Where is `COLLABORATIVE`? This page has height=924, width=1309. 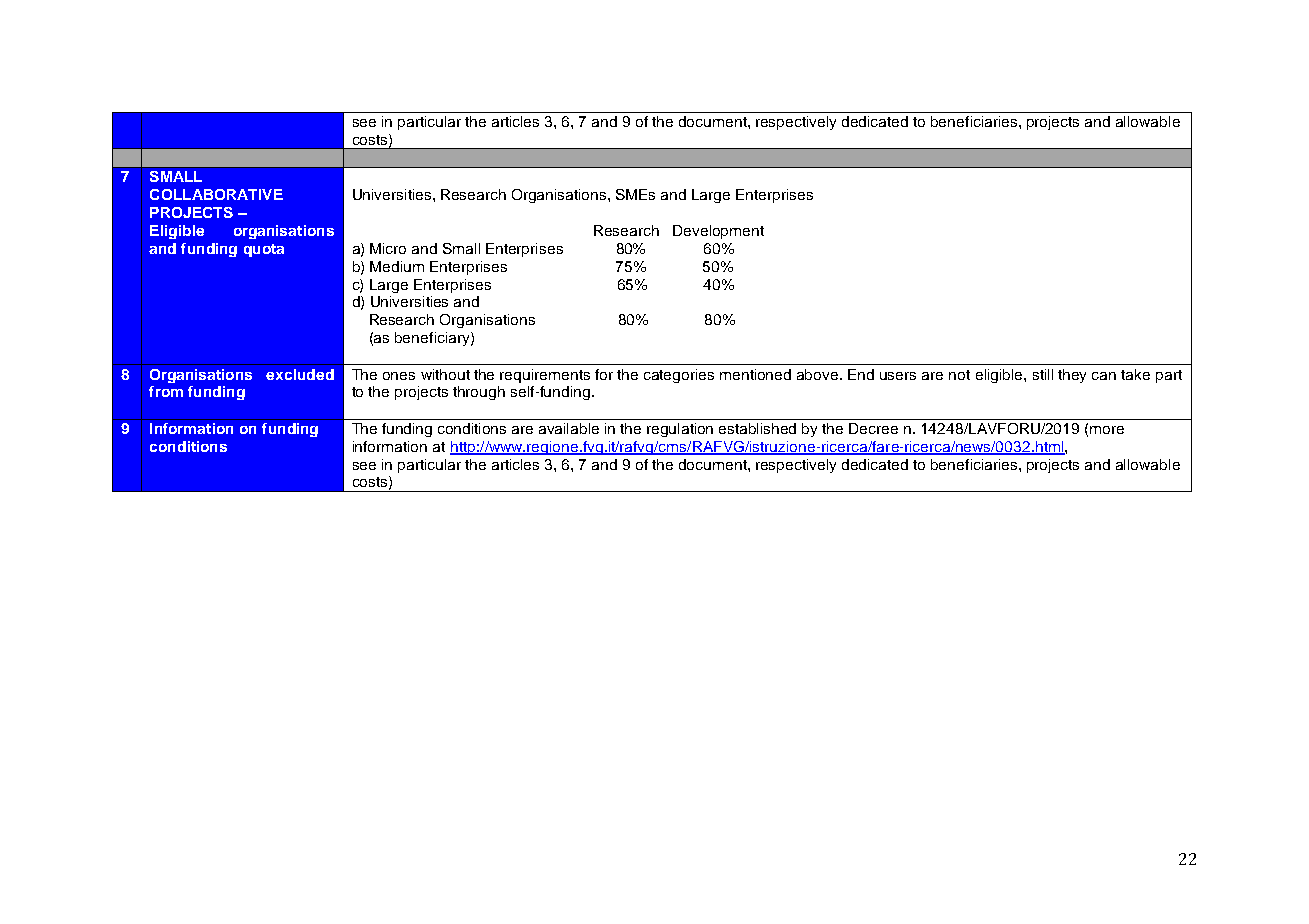 COLLABORATIVE is located at coordinates (216, 194).
